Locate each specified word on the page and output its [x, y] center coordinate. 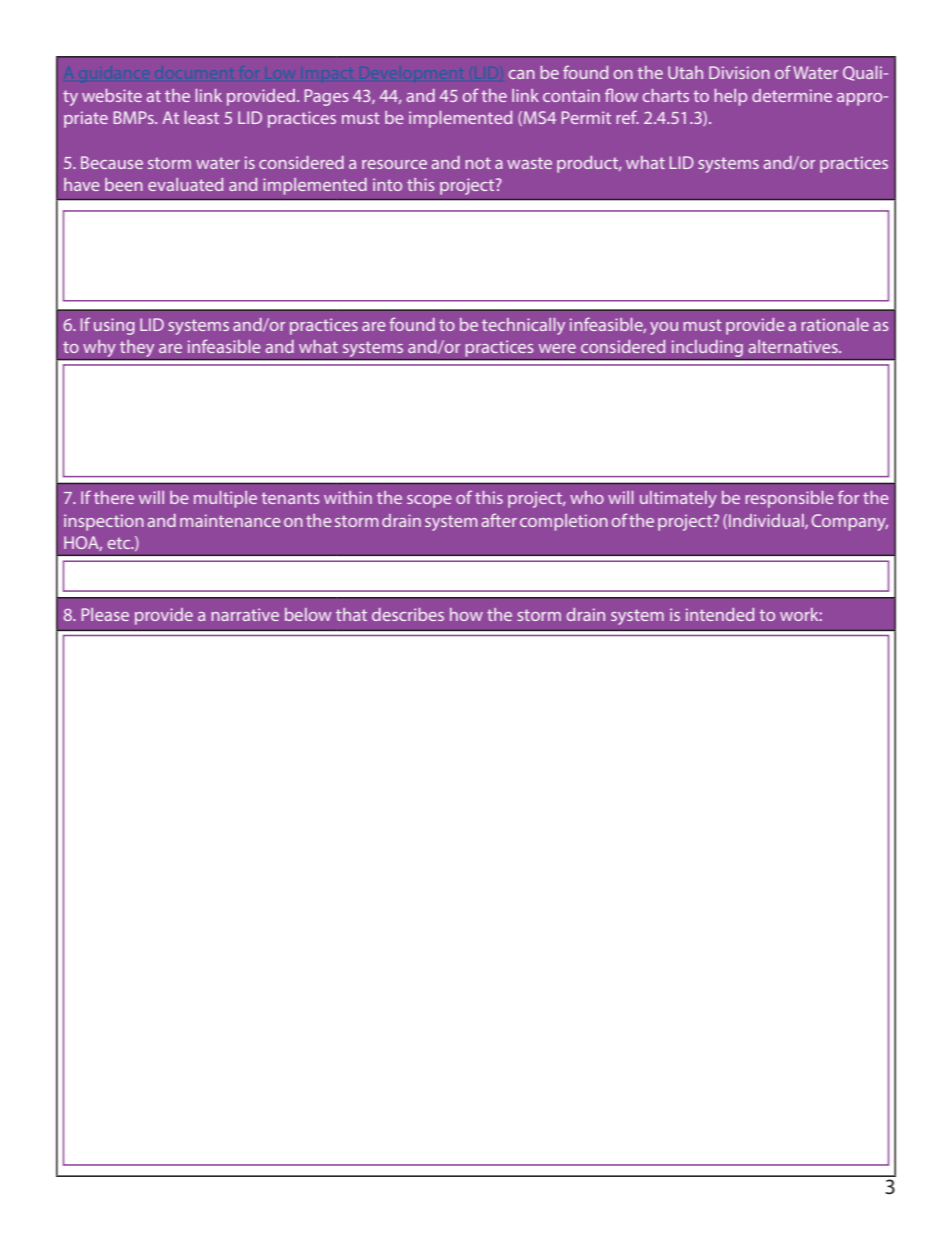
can [522, 74]
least [202, 117]
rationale [835, 324]
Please [105, 614]
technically [523, 326]
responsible [789, 499]
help [731, 97]
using [114, 326]
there [114, 497]
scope [429, 501]
